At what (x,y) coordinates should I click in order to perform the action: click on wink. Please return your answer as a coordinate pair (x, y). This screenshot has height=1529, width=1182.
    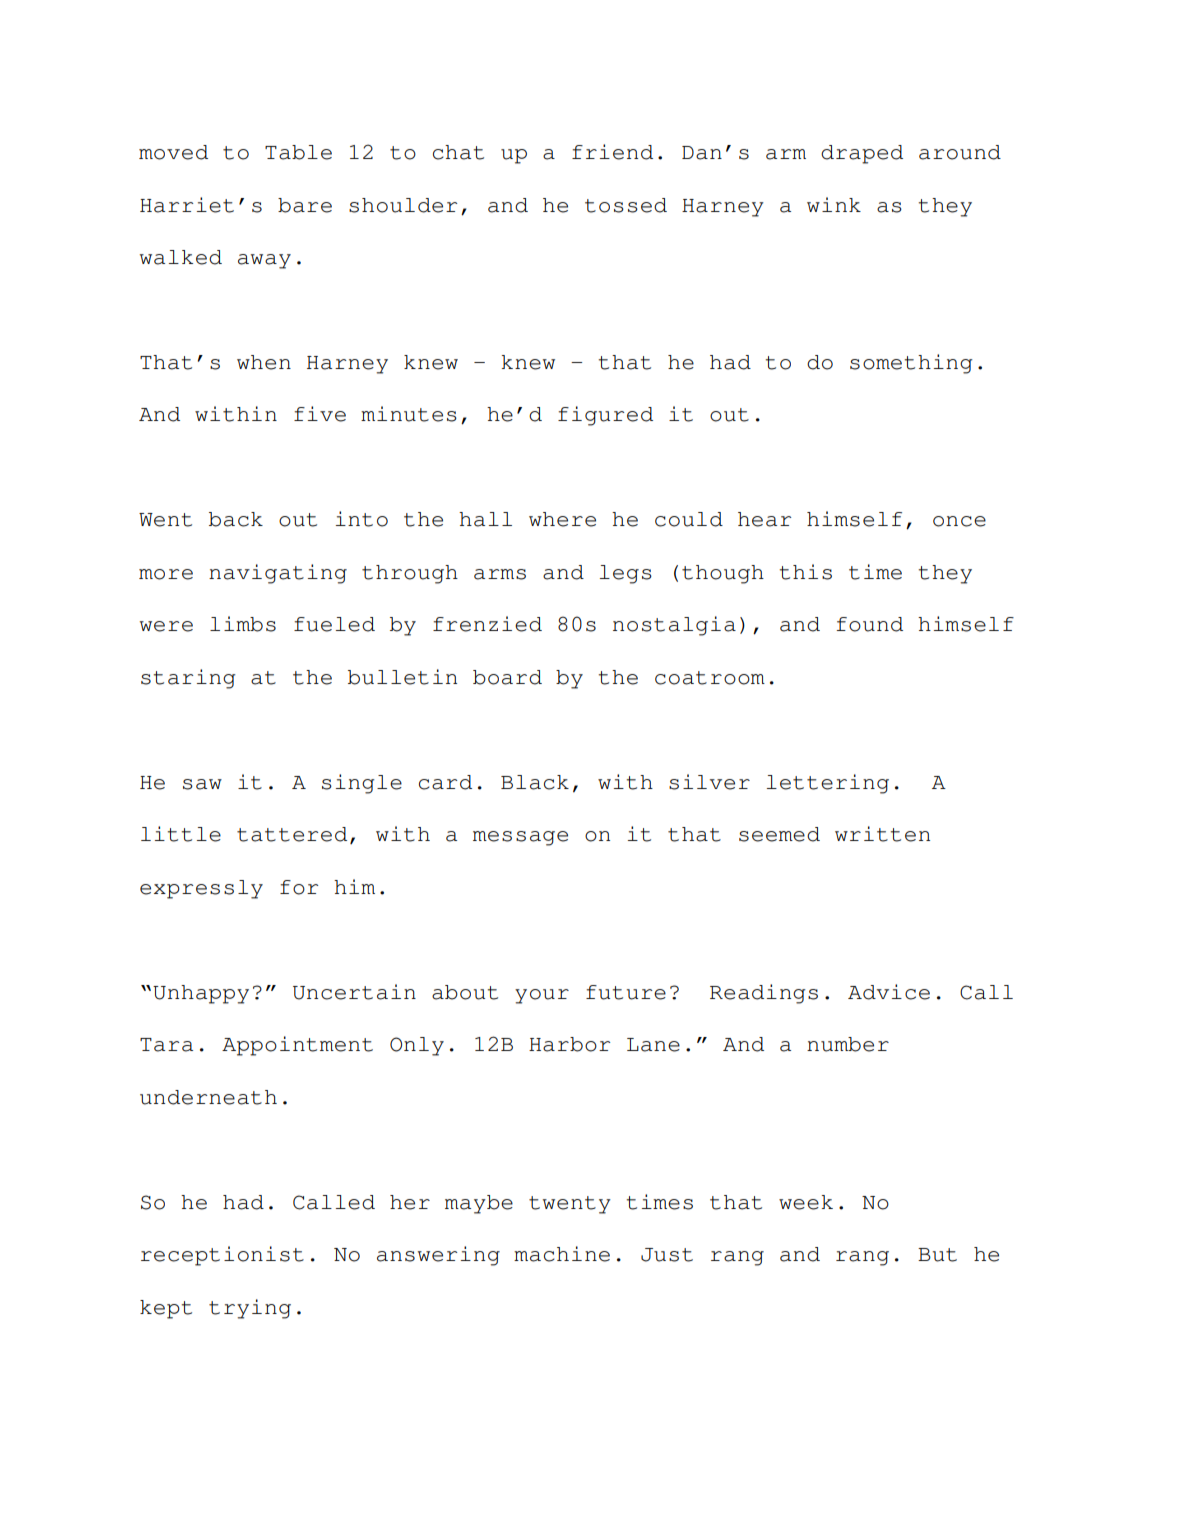
    Looking at the image, I should click on (834, 204).
